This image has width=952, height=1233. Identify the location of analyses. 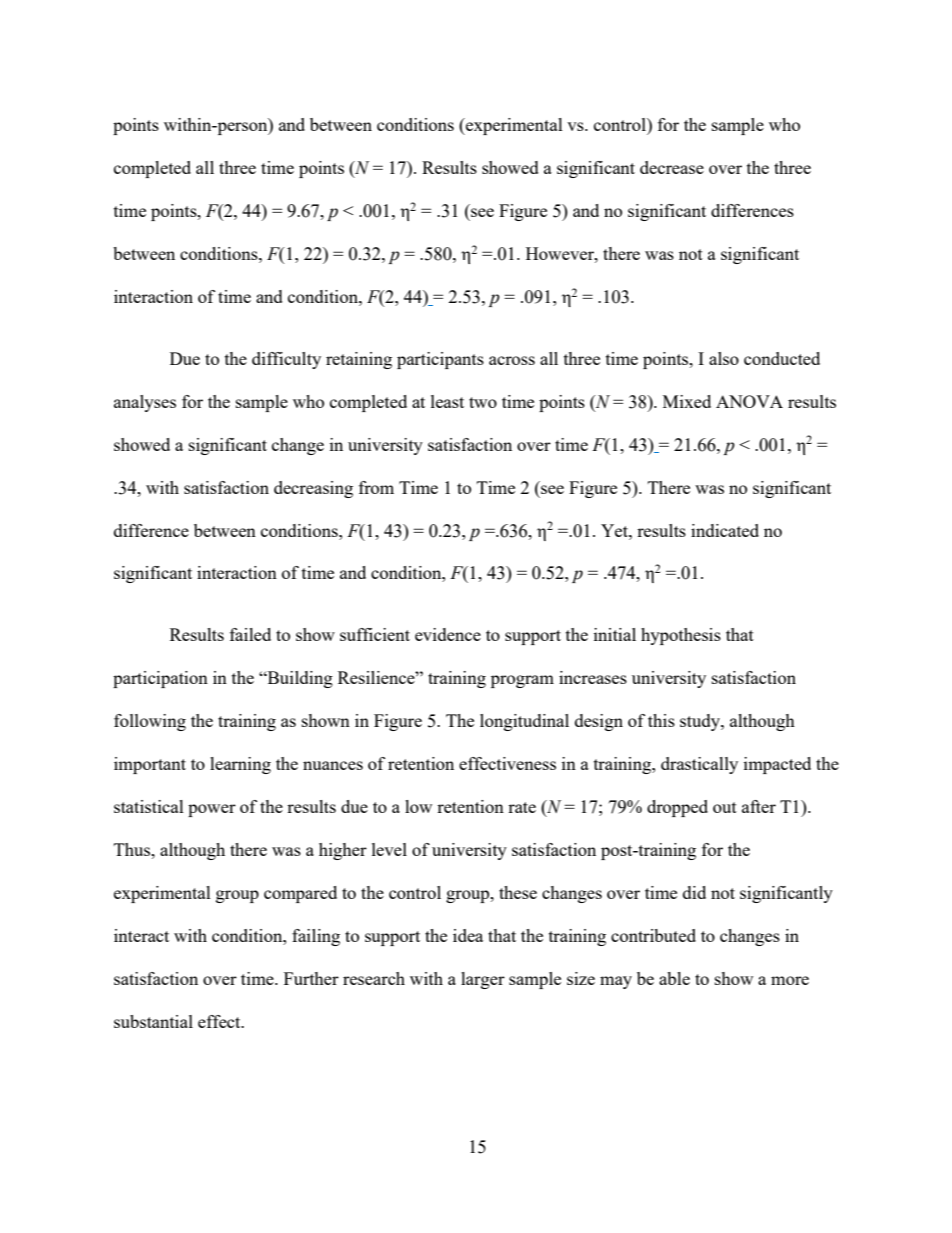
(145, 403).
